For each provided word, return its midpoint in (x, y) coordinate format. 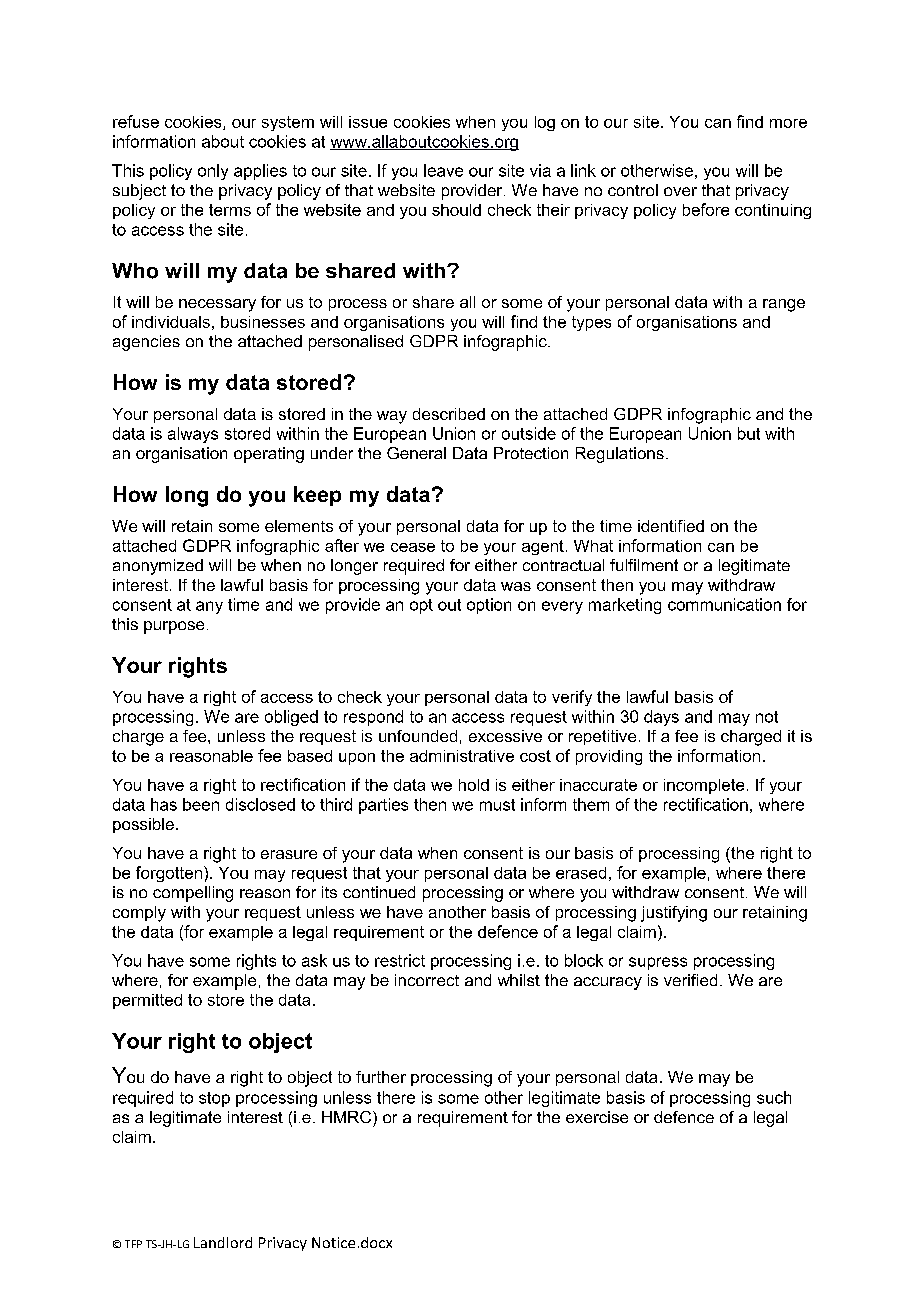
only (213, 172)
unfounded (418, 736)
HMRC (348, 1117)
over (680, 191)
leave (443, 170)
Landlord (223, 1242)
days (661, 718)
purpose (174, 627)
